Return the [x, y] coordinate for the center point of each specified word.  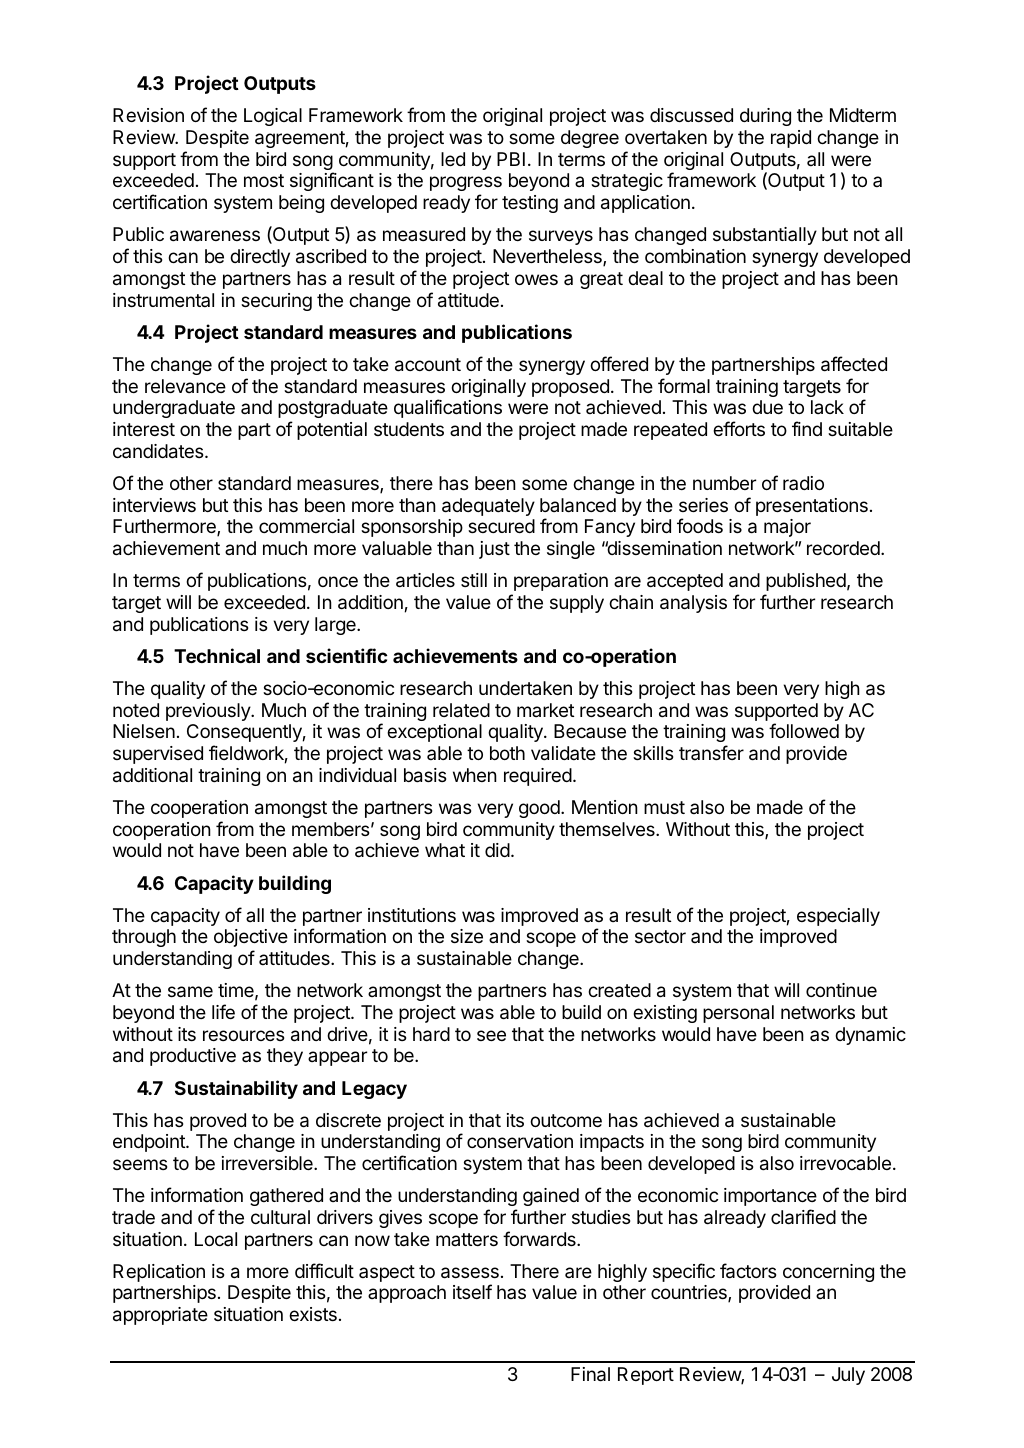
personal [738, 1014]
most [264, 180]
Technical [217, 655]
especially [838, 917]
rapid [791, 139]
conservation [520, 1141]
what [445, 850]
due [767, 407]
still [474, 580]
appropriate [160, 1316]
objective [251, 938]
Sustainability [236, 1089]
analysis [693, 604]
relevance [185, 386]
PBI [511, 159]
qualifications [448, 408]
